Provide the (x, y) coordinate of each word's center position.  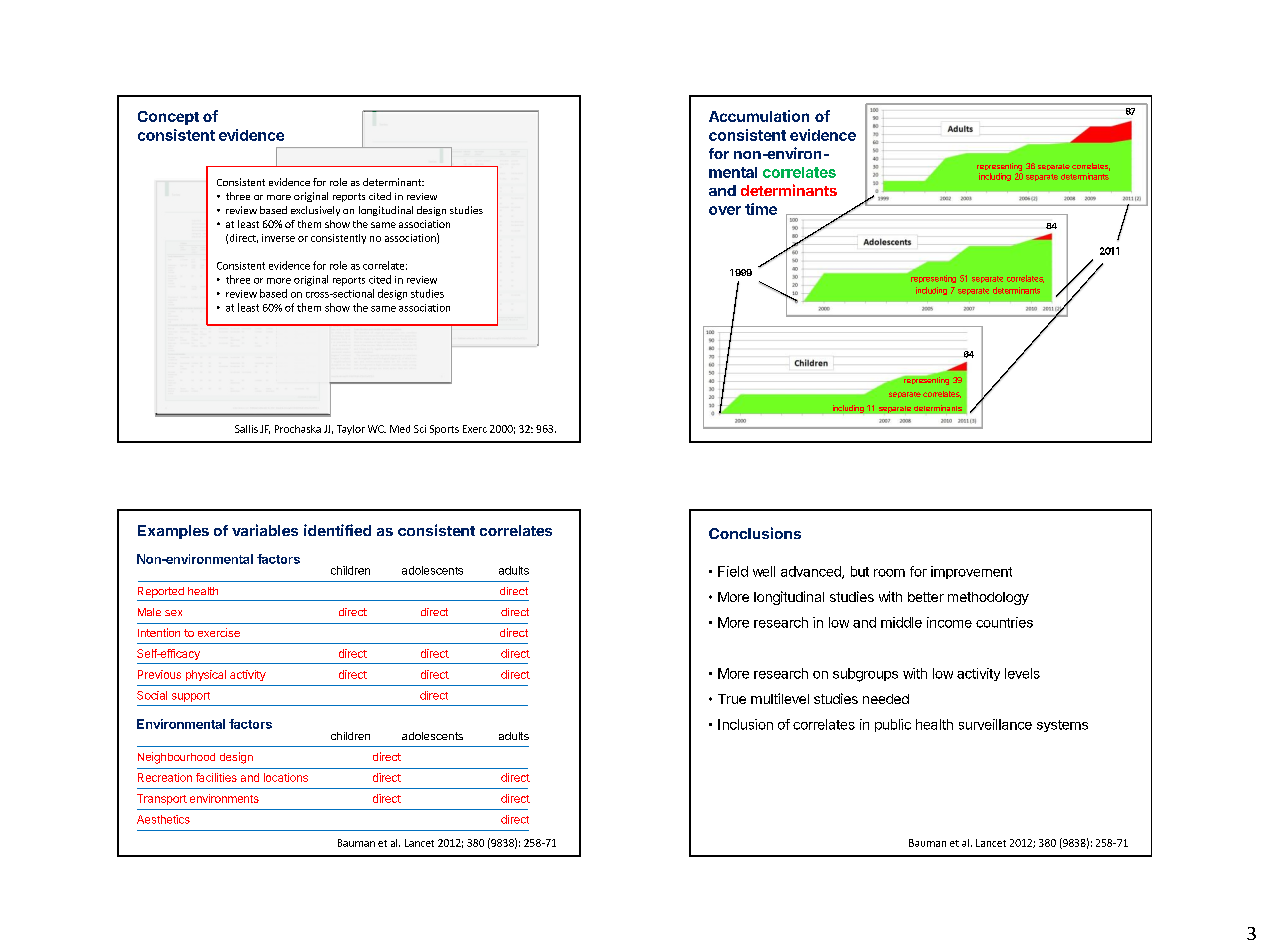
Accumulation (759, 116)
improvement (971, 572)
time (761, 209)
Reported (161, 592)
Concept (168, 118)
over (725, 210)
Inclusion (745, 724)
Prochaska (298, 429)
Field (733, 571)
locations (286, 777)
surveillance (995, 724)
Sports (444, 430)
